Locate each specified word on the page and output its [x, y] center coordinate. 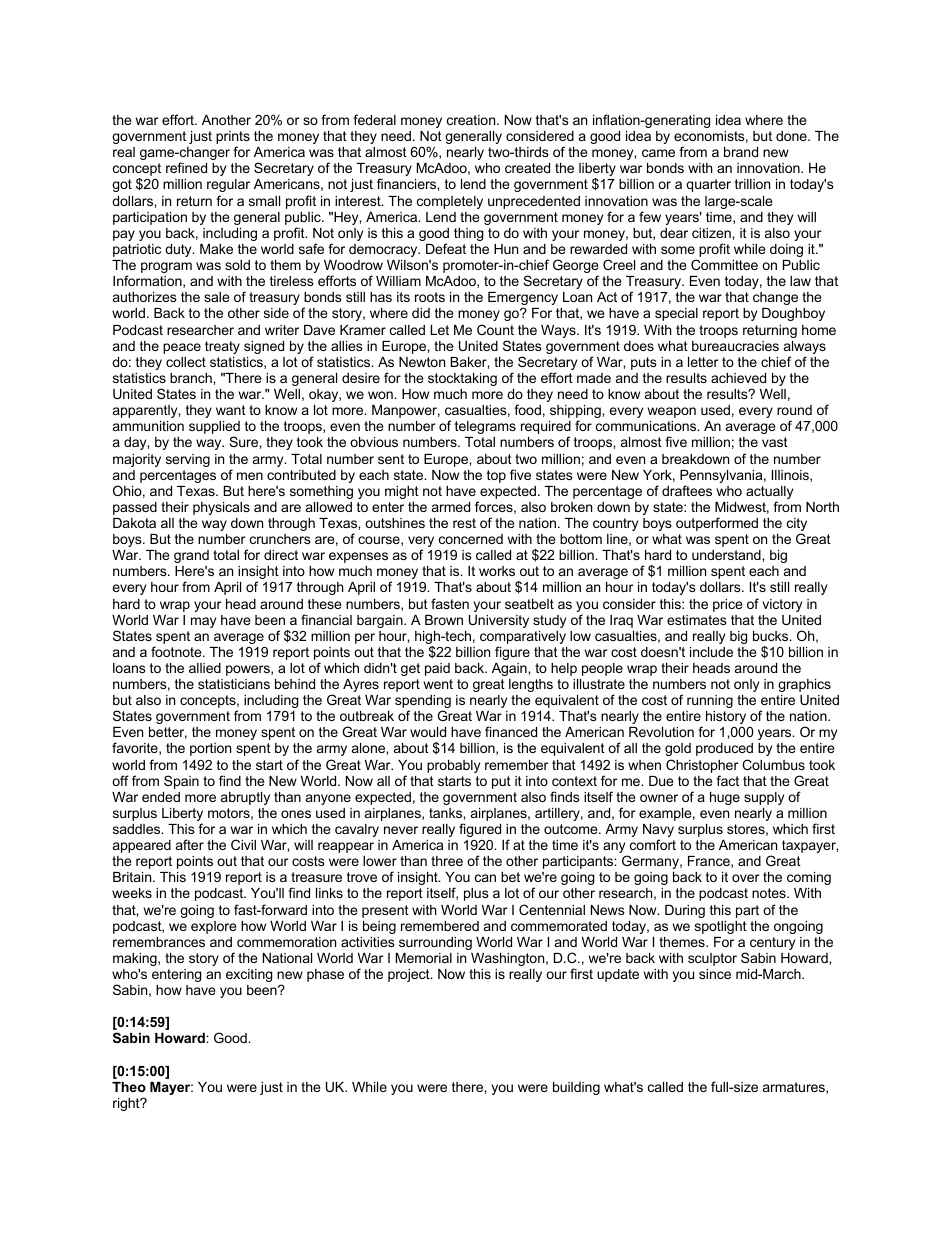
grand [191, 556]
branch [192, 378]
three [447, 861]
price [727, 605]
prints [233, 139]
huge [725, 798]
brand [741, 152]
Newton [422, 362]
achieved [738, 378]
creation [472, 120]
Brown [444, 620]
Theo [129, 1087]
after [190, 844]
